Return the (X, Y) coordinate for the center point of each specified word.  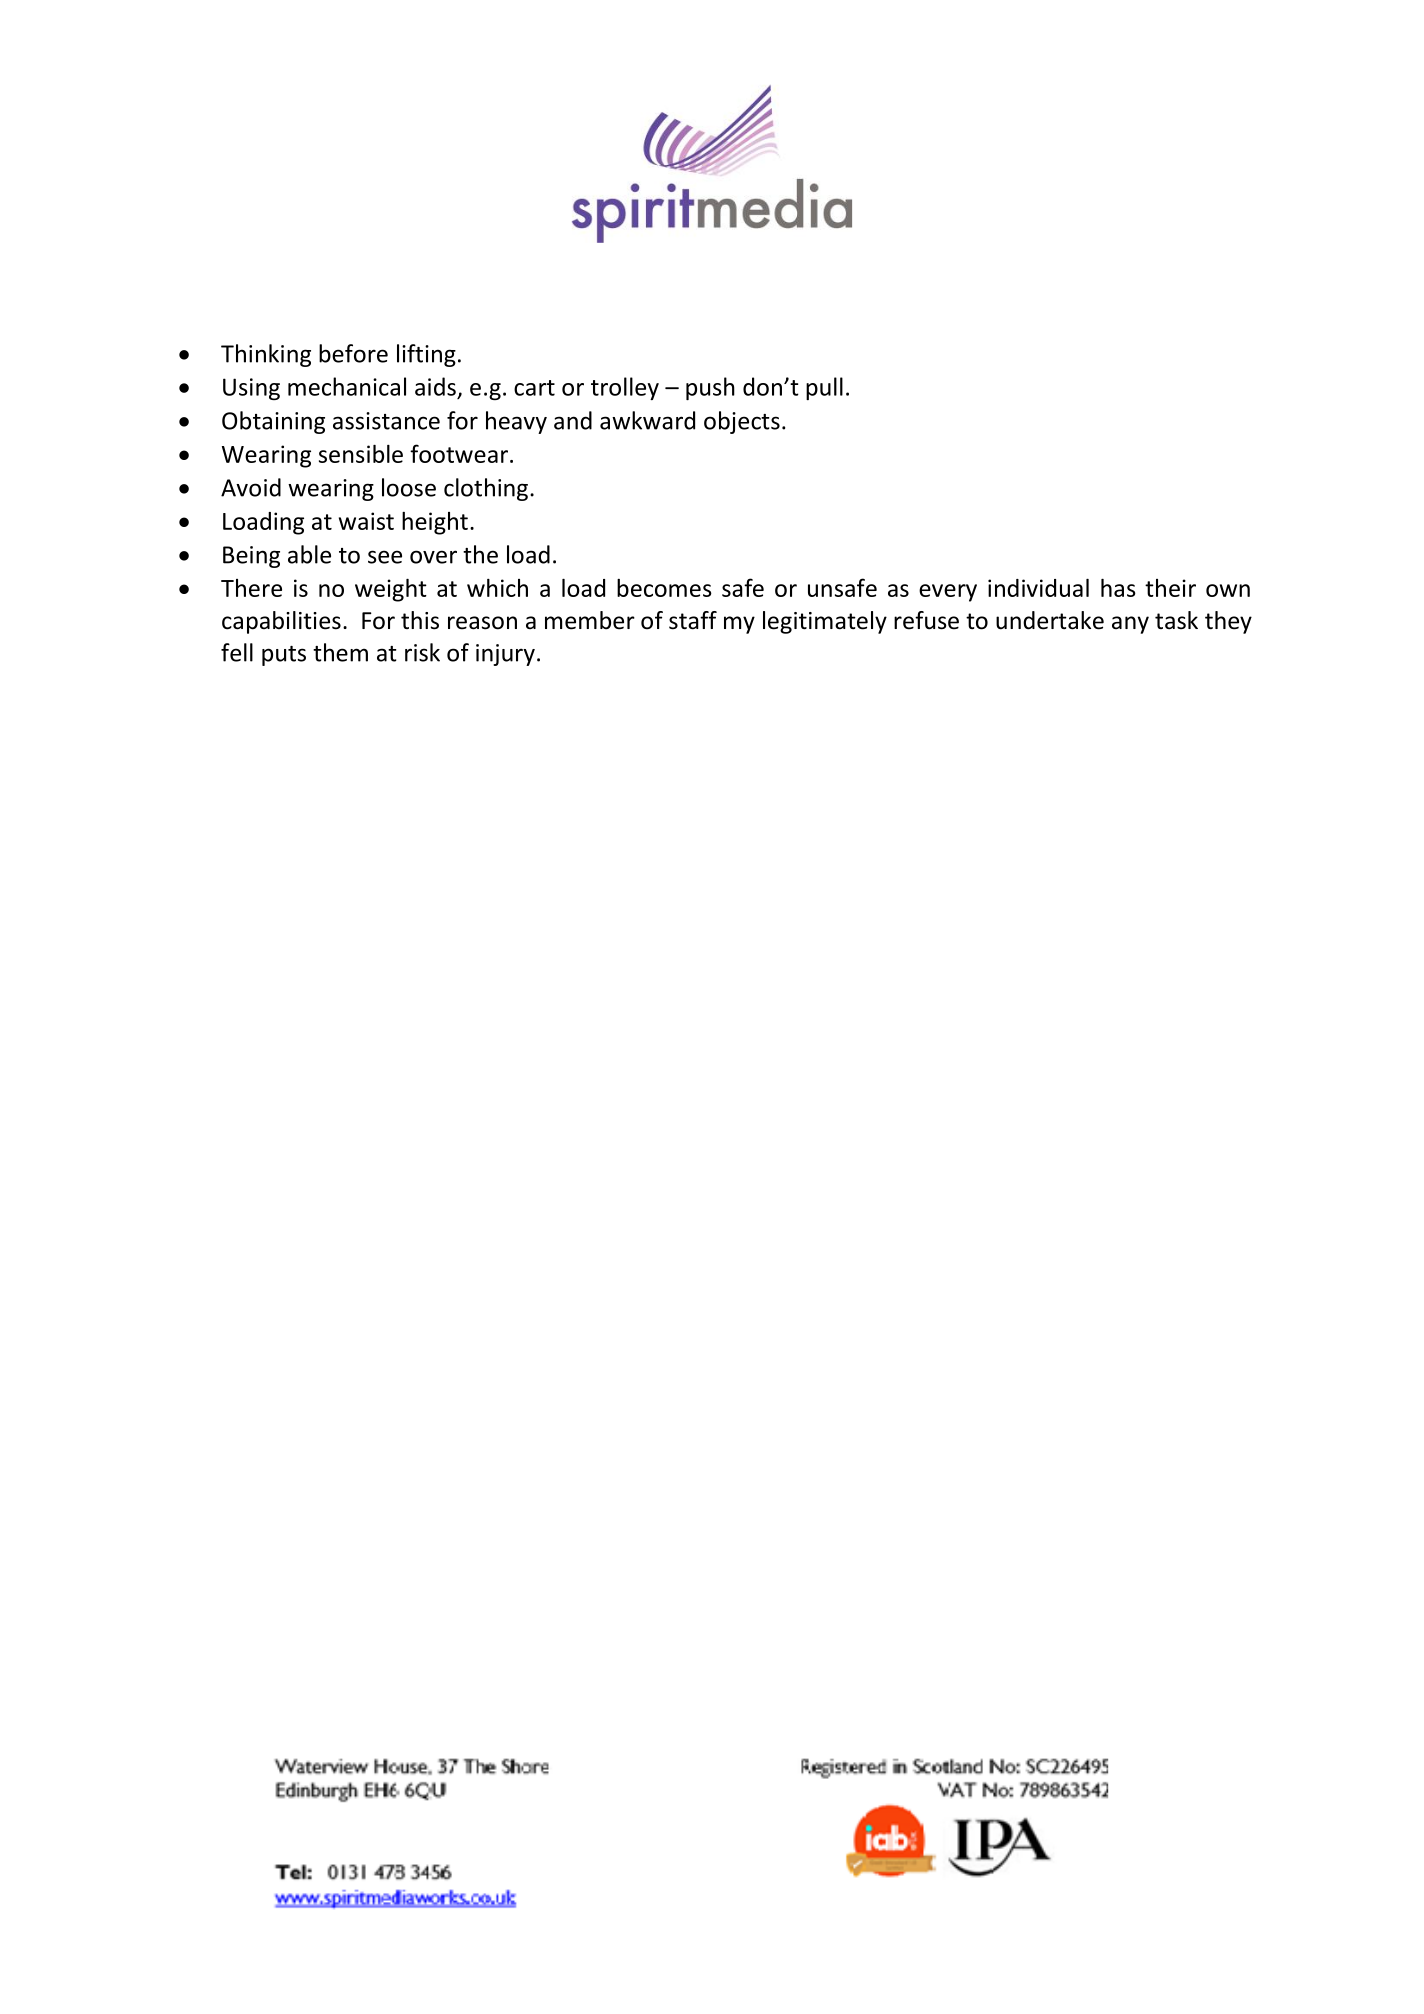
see (385, 557)
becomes (664, 588)
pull (824, 388)
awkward (647, 420)
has (1118, 588)
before (353, 353)
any (1130, 625)
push (710, 388)
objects (742, 422)
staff (693, 620)
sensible (361, 454)
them (340, 652)
